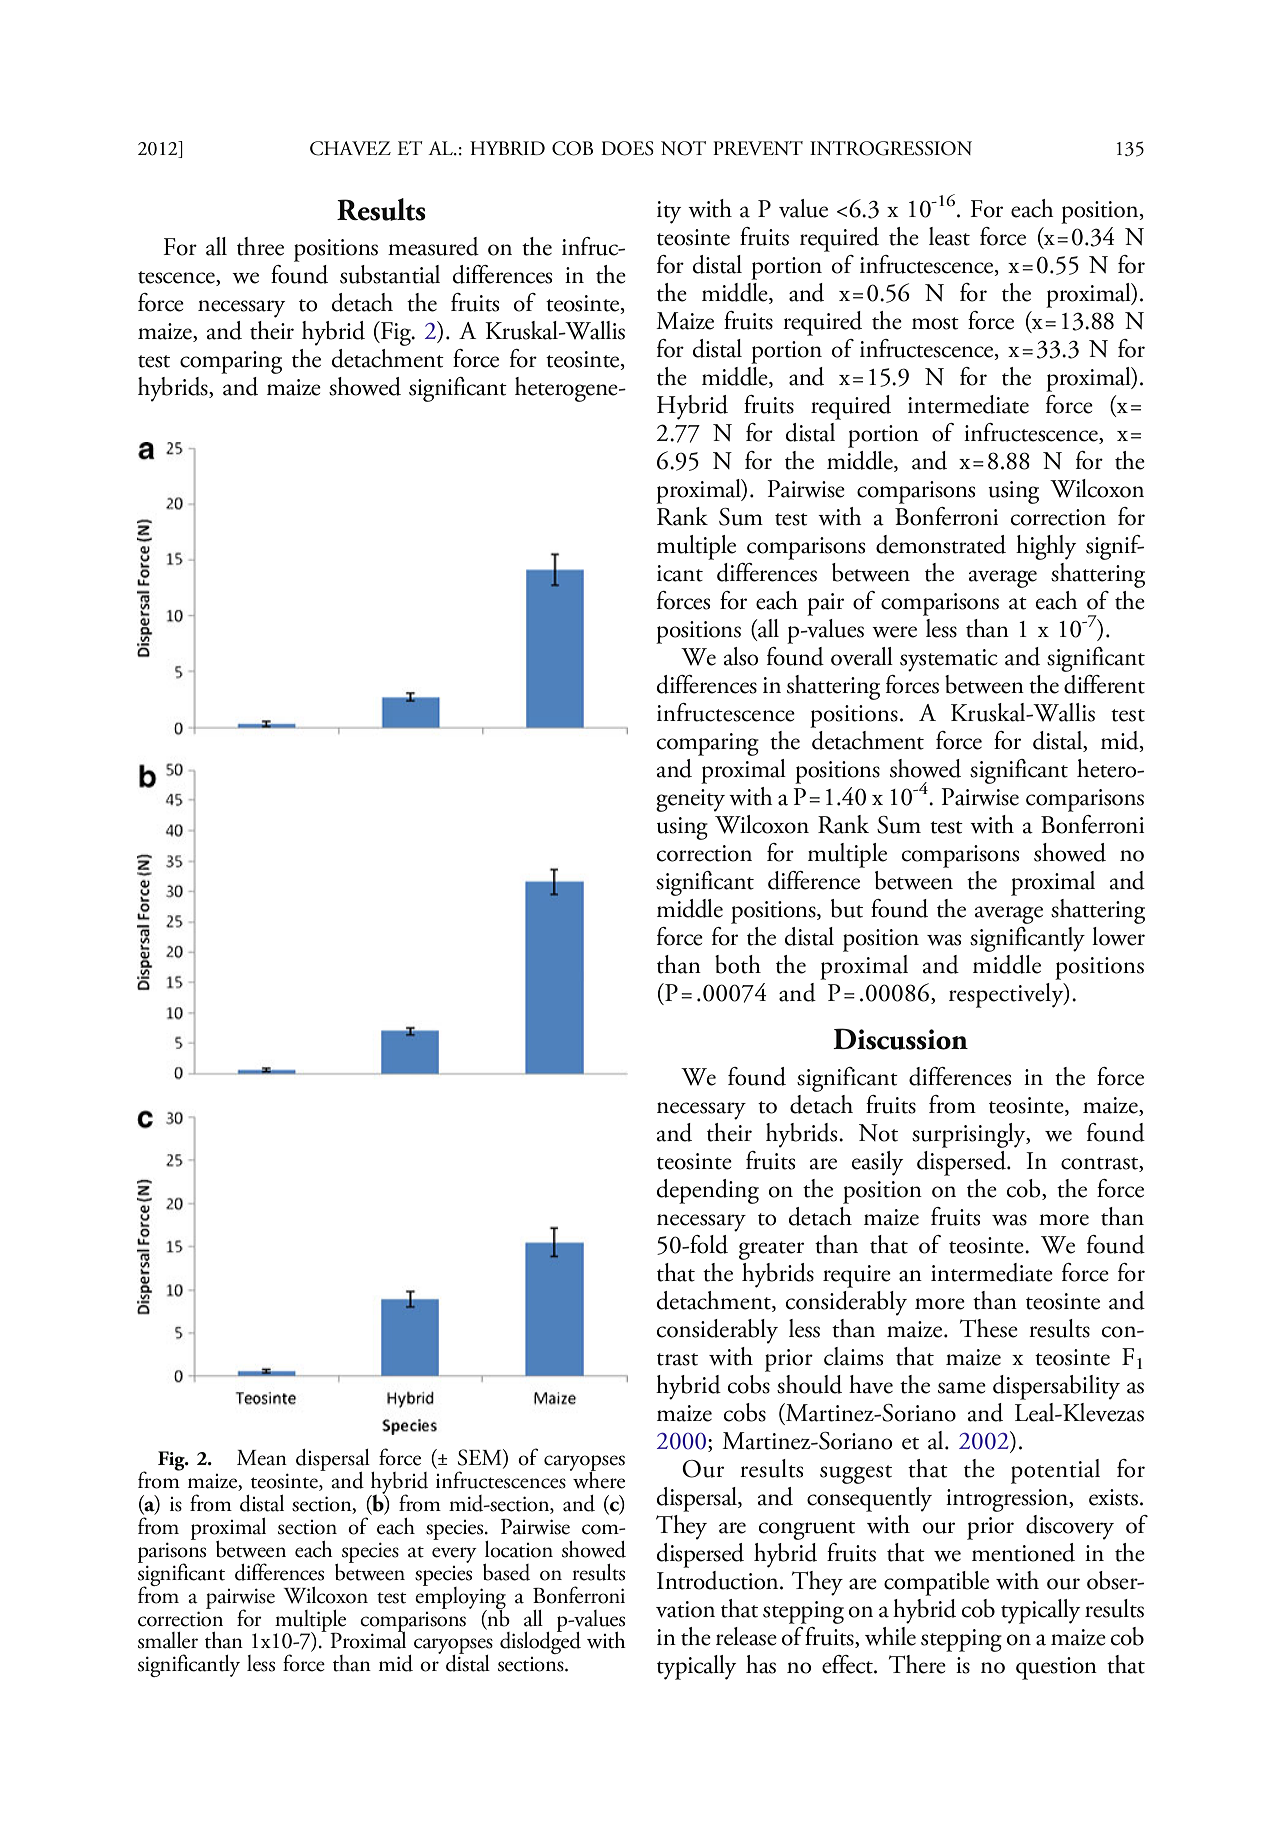 This screenshot has height=1839, width=1263. What do you see at coordinates (1118, 936) in the screenshot?
I see `lower` at bounding box center [1118, 936].
